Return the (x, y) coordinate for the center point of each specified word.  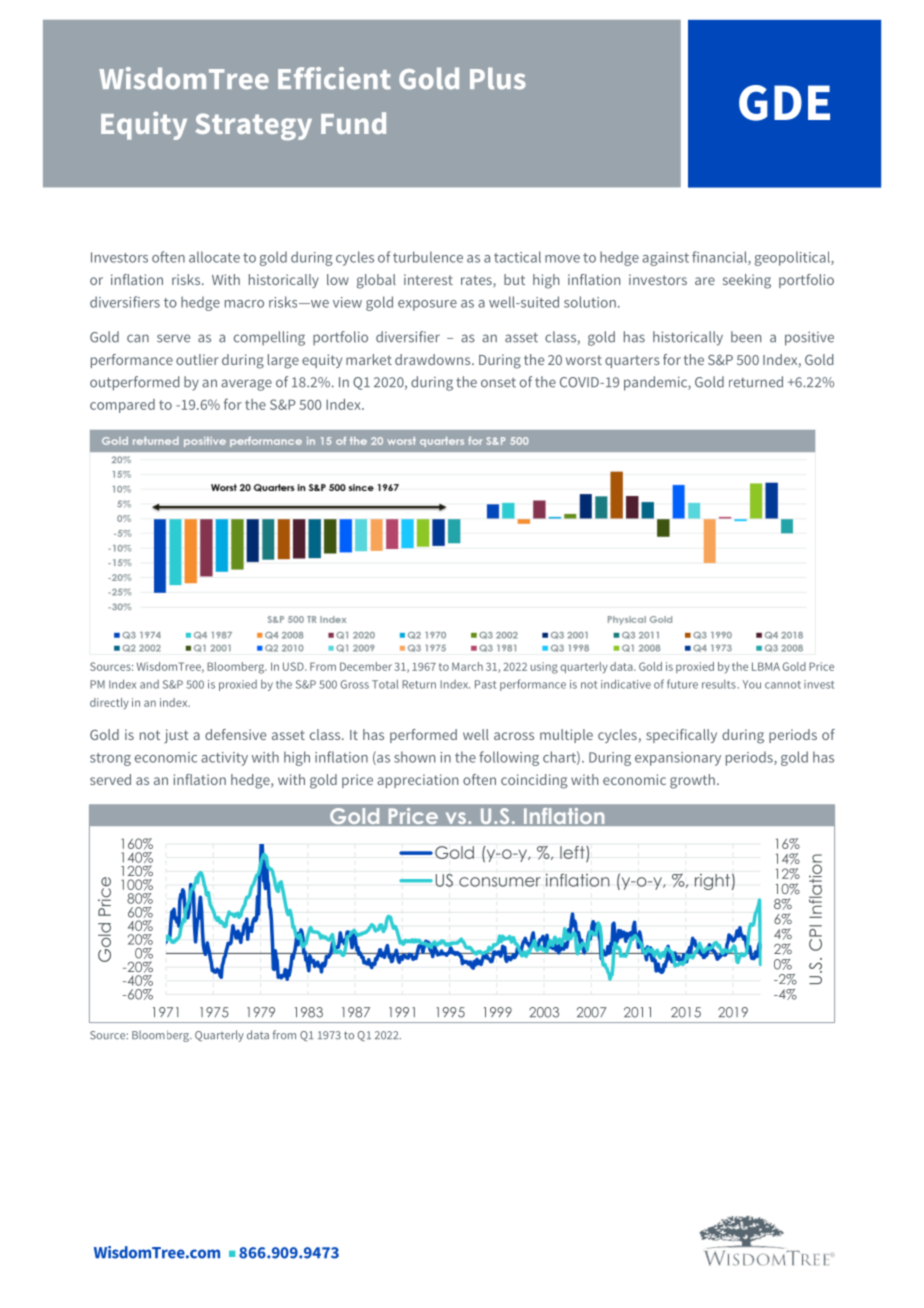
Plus (498, 78)
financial (720, 258)
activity (224, 759)
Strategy (253, 127)
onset (498, 383)
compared (122, 406)
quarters (632, 361)
